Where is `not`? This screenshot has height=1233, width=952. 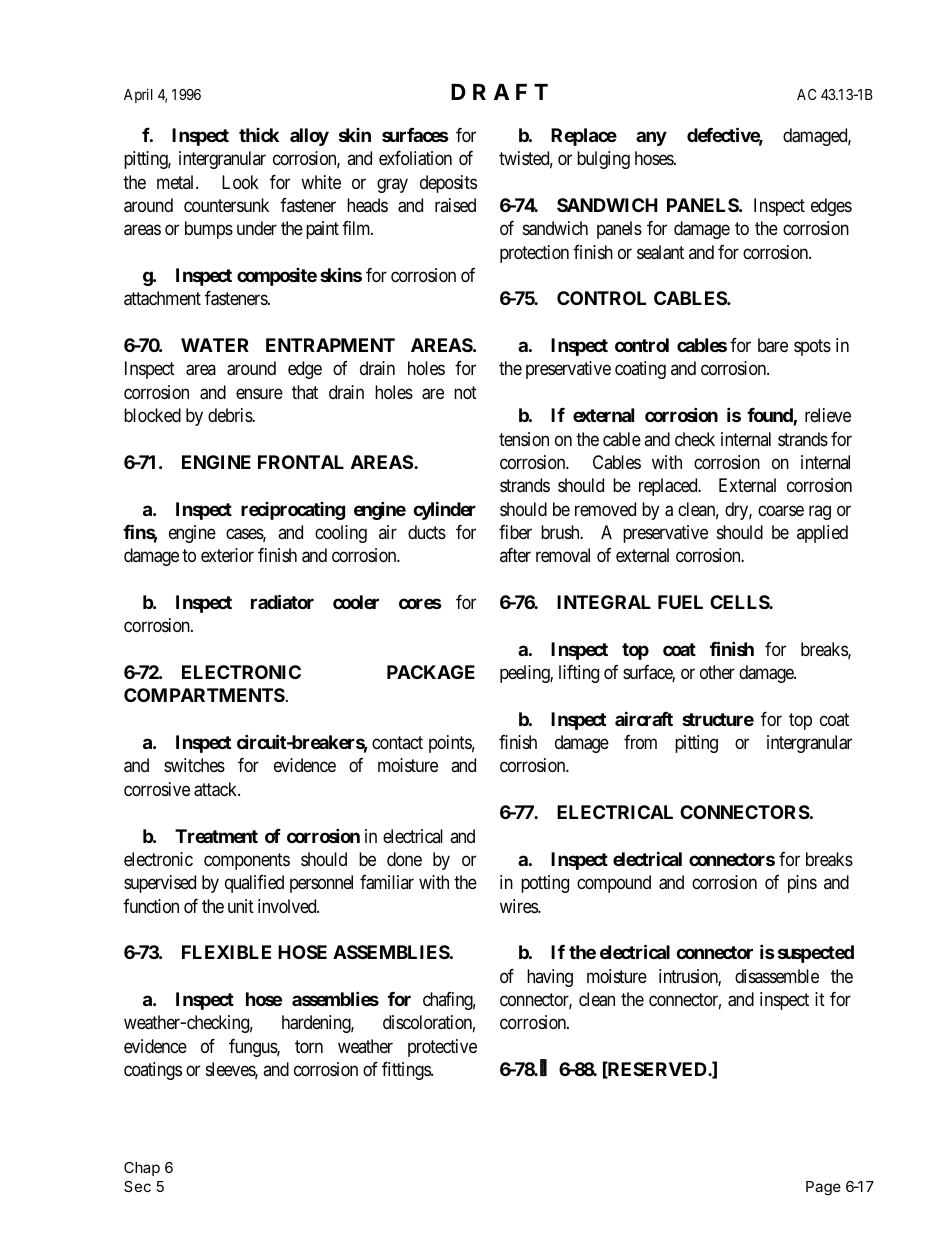
not is located at coordinates (465, 392).
